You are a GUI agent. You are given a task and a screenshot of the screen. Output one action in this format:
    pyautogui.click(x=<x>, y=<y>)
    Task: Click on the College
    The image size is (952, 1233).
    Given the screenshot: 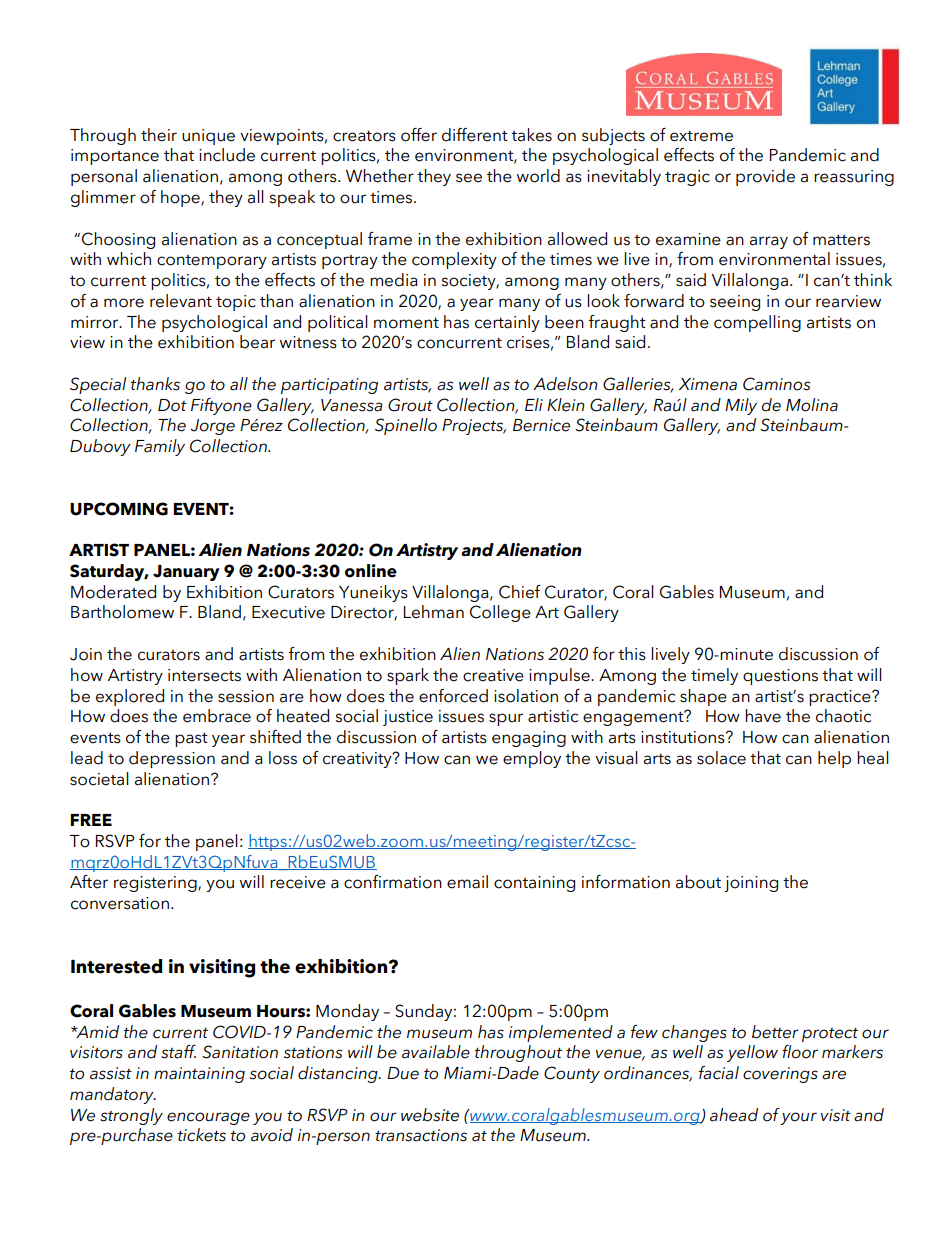 What is the action you would take?
    pyautogui.click(x=500, y=613)
